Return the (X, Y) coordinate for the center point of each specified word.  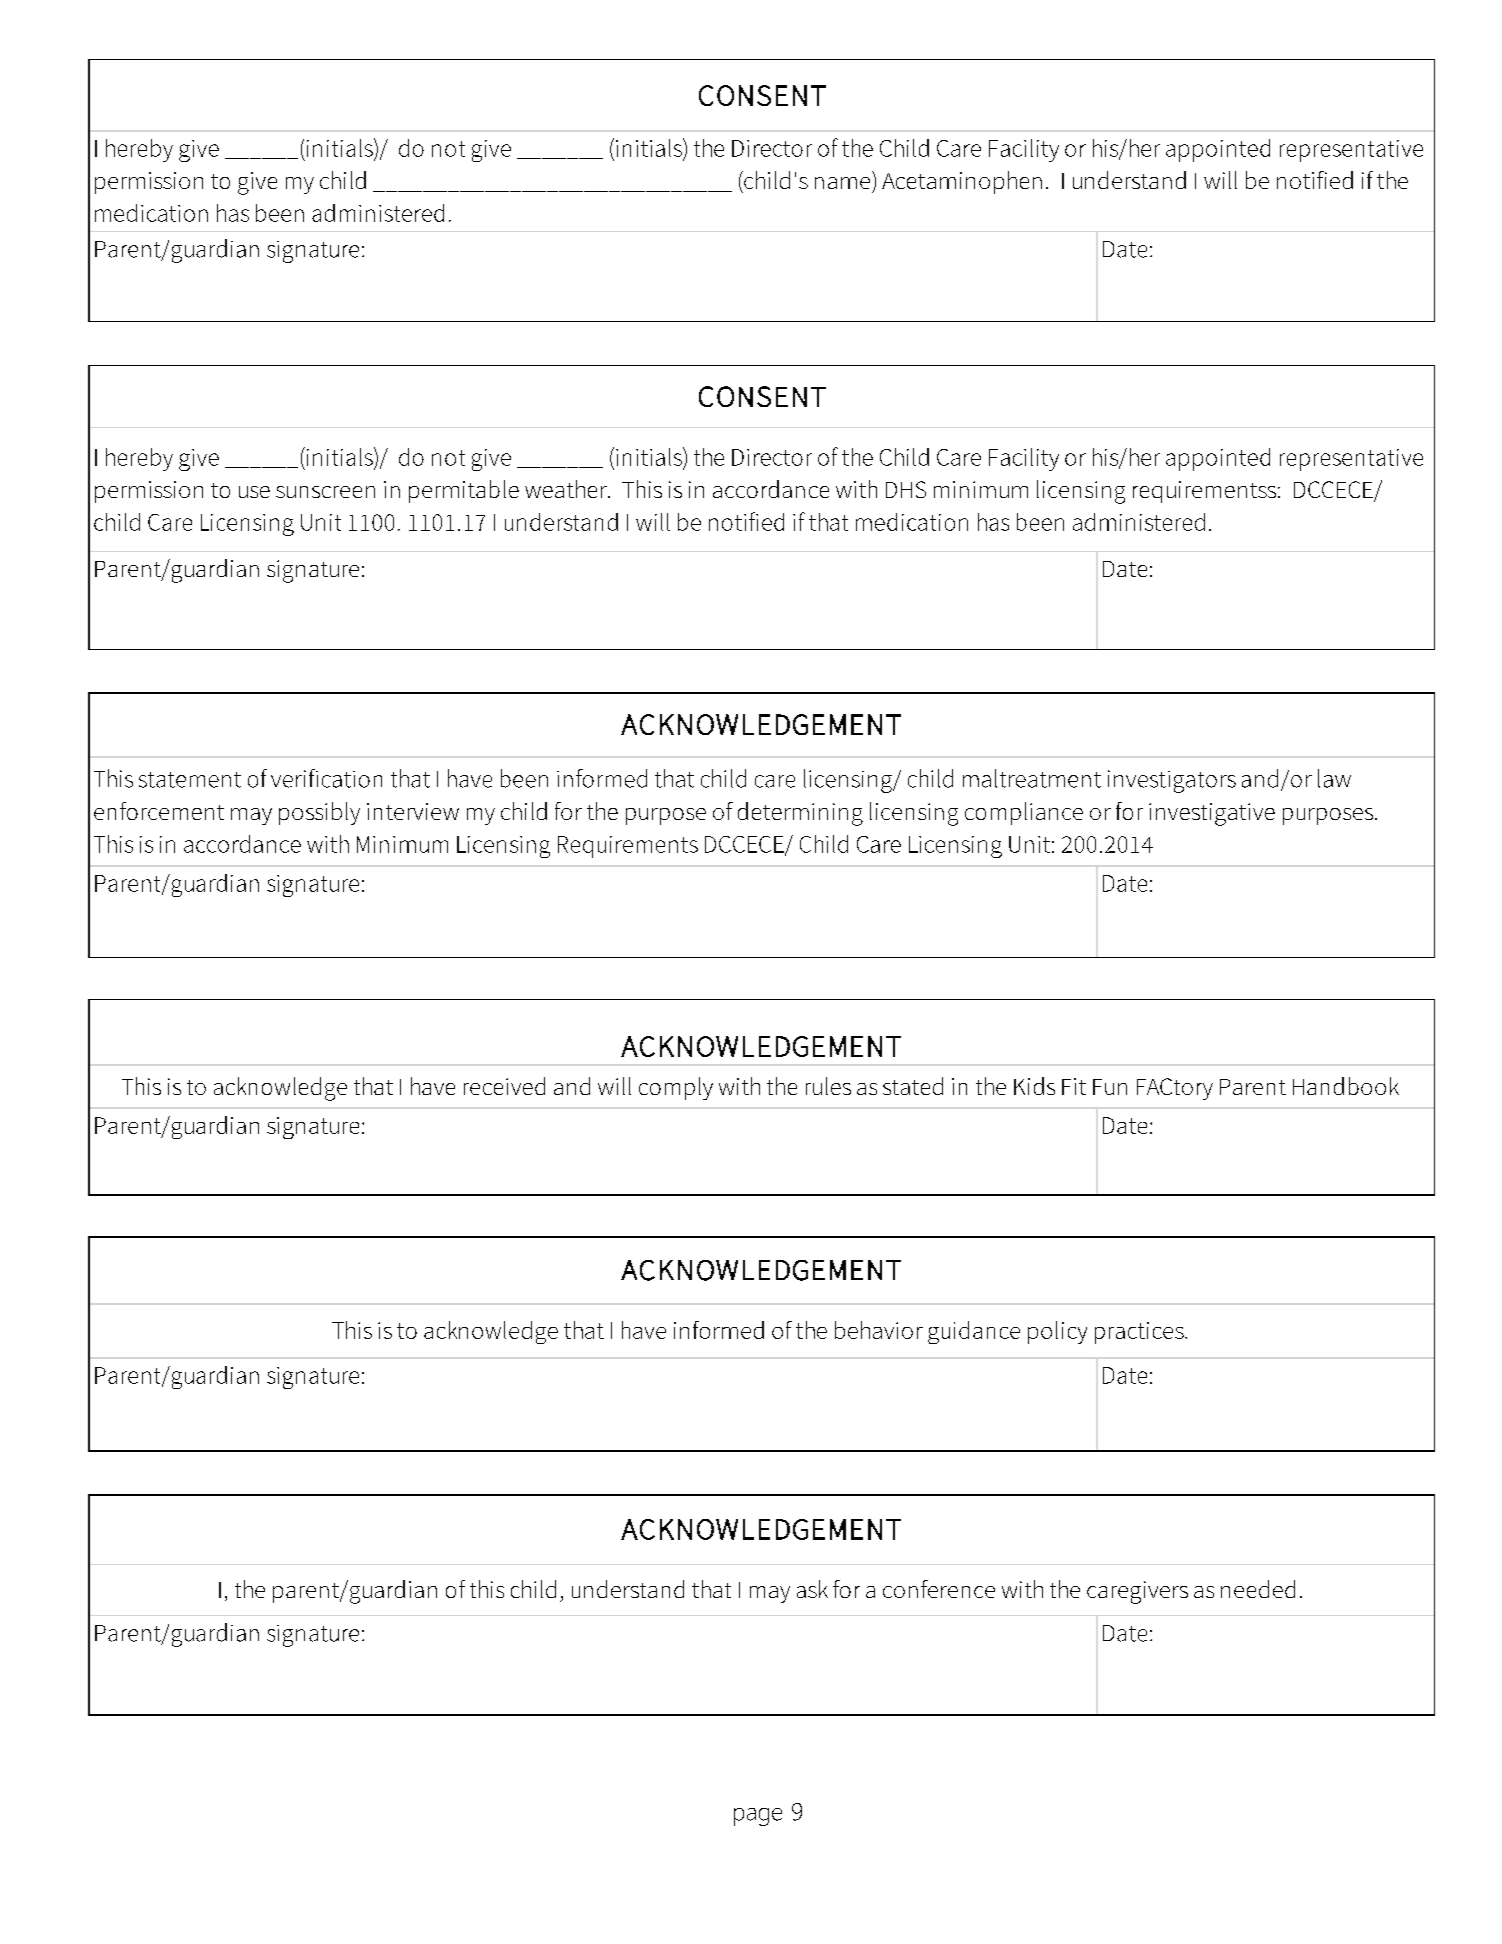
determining (800, 814)
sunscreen (325, 492)
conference (939, 1589)
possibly (319, 813)
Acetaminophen (962, 182)
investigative (1212, 814)
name (842, 183)
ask (812, 1589)
